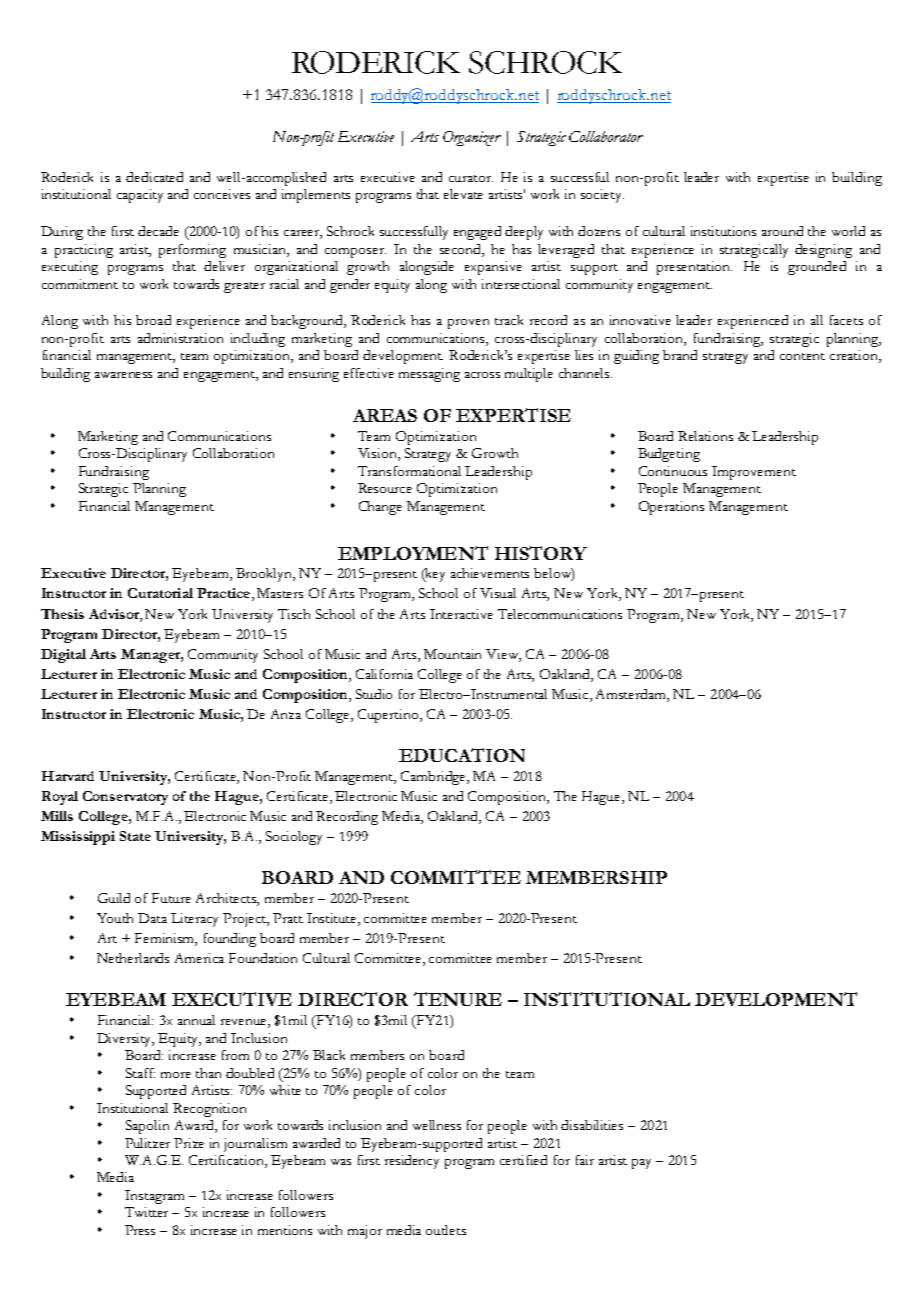 Image resolution: width=924 pixels, height=1308 pixels. Describe the element at coordinates (458, 999) in the image. I see `TENURE` at that location.
